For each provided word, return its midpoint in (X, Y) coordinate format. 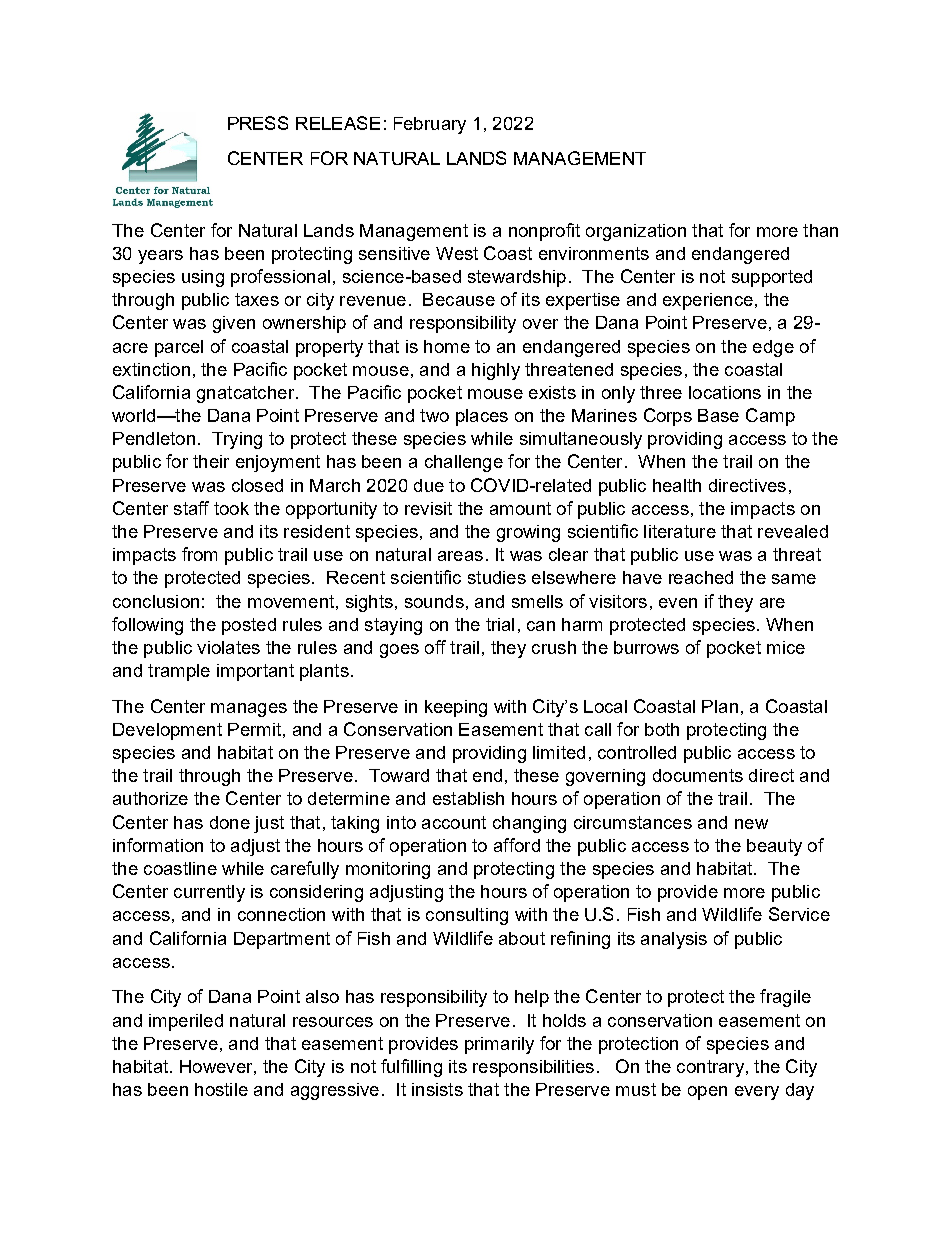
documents (698, 775)
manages (249, 710)
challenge (464, 463)
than (820, 230)
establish (468, 798)
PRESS (258, 123)
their (211, 461)
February (430, 125)
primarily (499, 1045)
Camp (770, 417)
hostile (221, 1089)
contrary (710, 1068)
